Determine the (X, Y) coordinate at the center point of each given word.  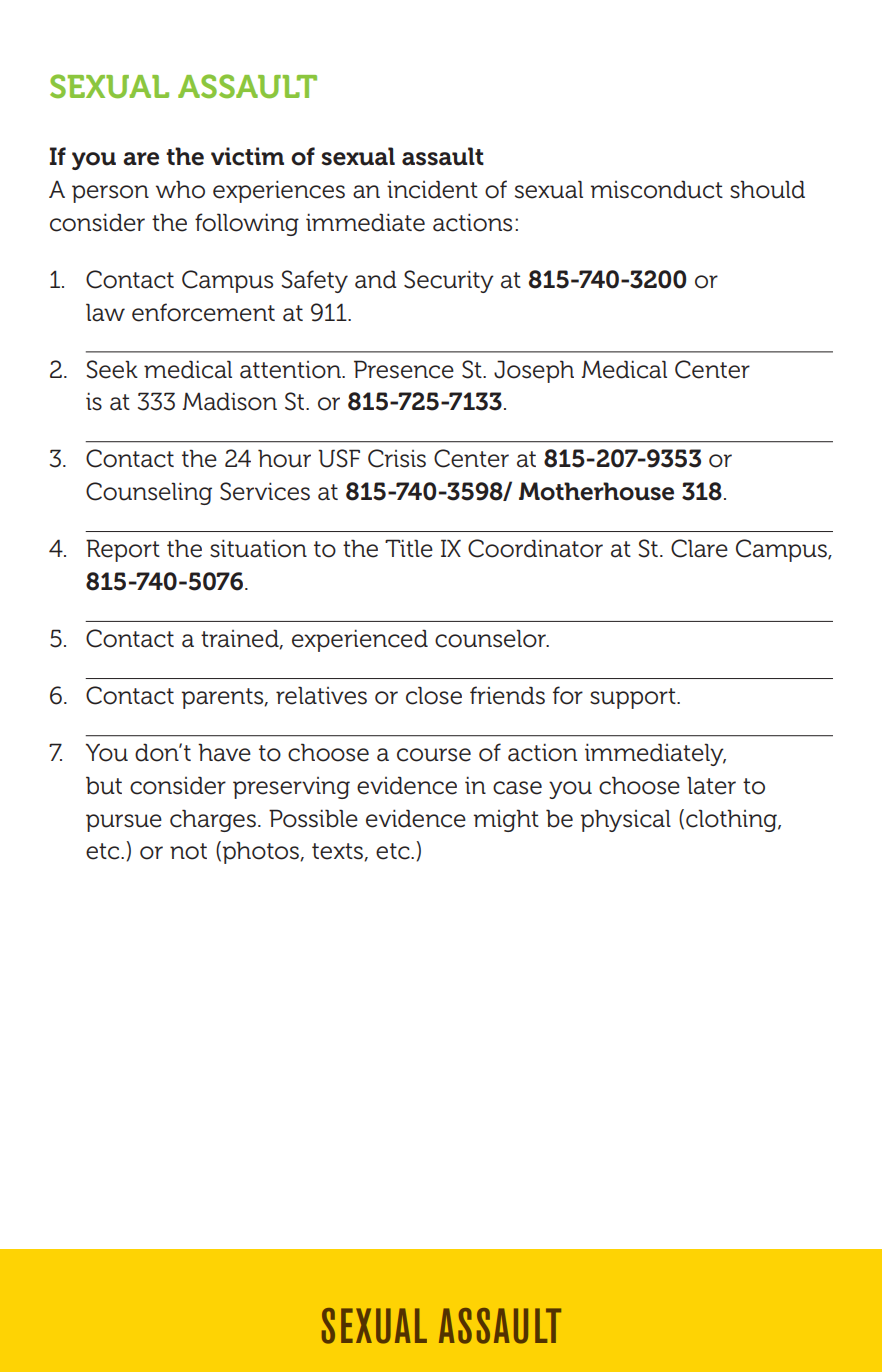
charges (213, 820)
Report (123, 550)
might (506, 820)
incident (432, 189)
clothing (732, 820)
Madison (229, 401)
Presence (404, 369)
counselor (491, 638)
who (180, 189)
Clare (699, 548)
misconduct (657, 189)
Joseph (534, 371)
